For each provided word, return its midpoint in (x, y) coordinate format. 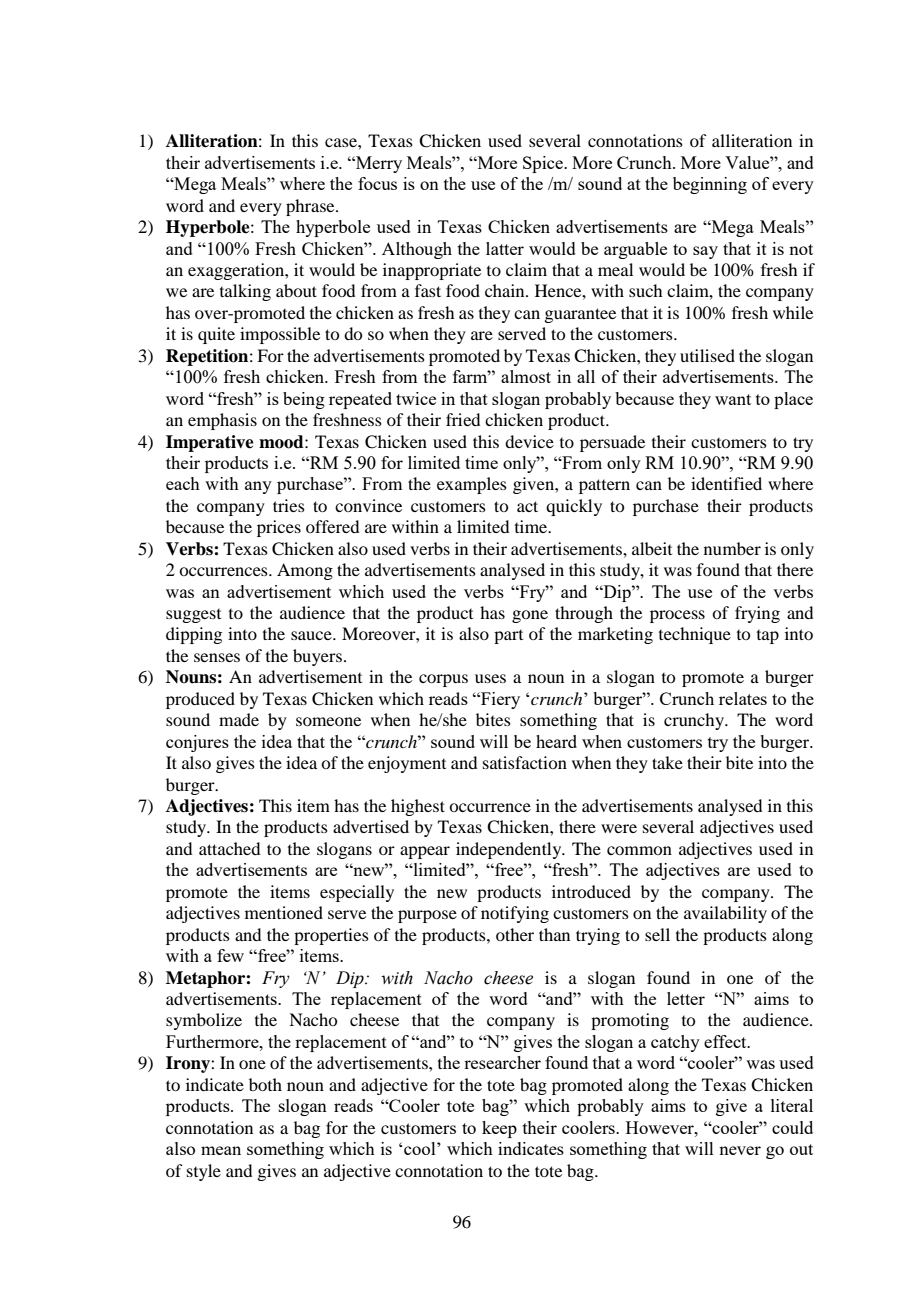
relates (743, 698)
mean (221, 1150)
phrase (311, 207)
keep (499, 1129)
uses (490, 678)
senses (217, 657)
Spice (544, 164)
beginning (710, 185)
